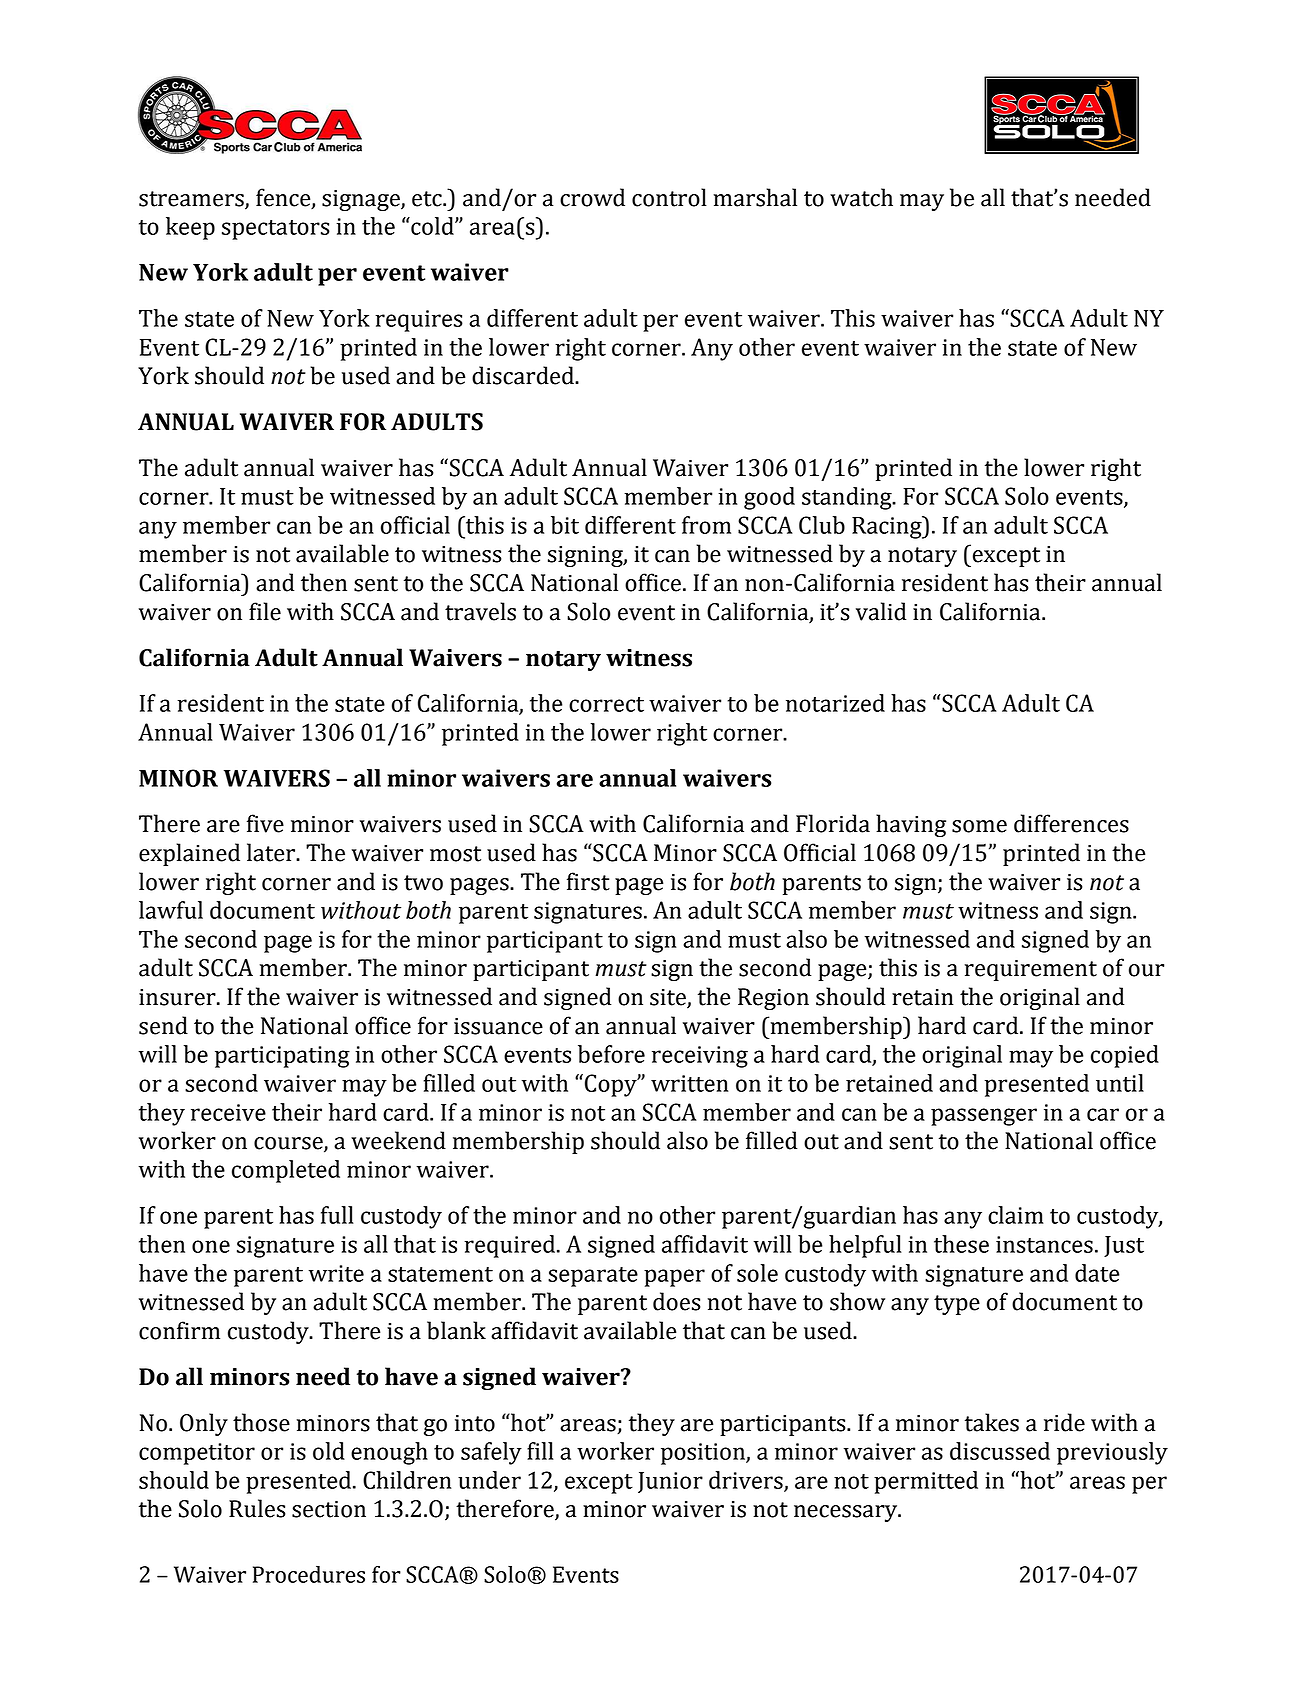 The image size is (1308, 1692). Describe the element at coordinates (1031, 970) in the screenshot. I see `requirement` at that location.
